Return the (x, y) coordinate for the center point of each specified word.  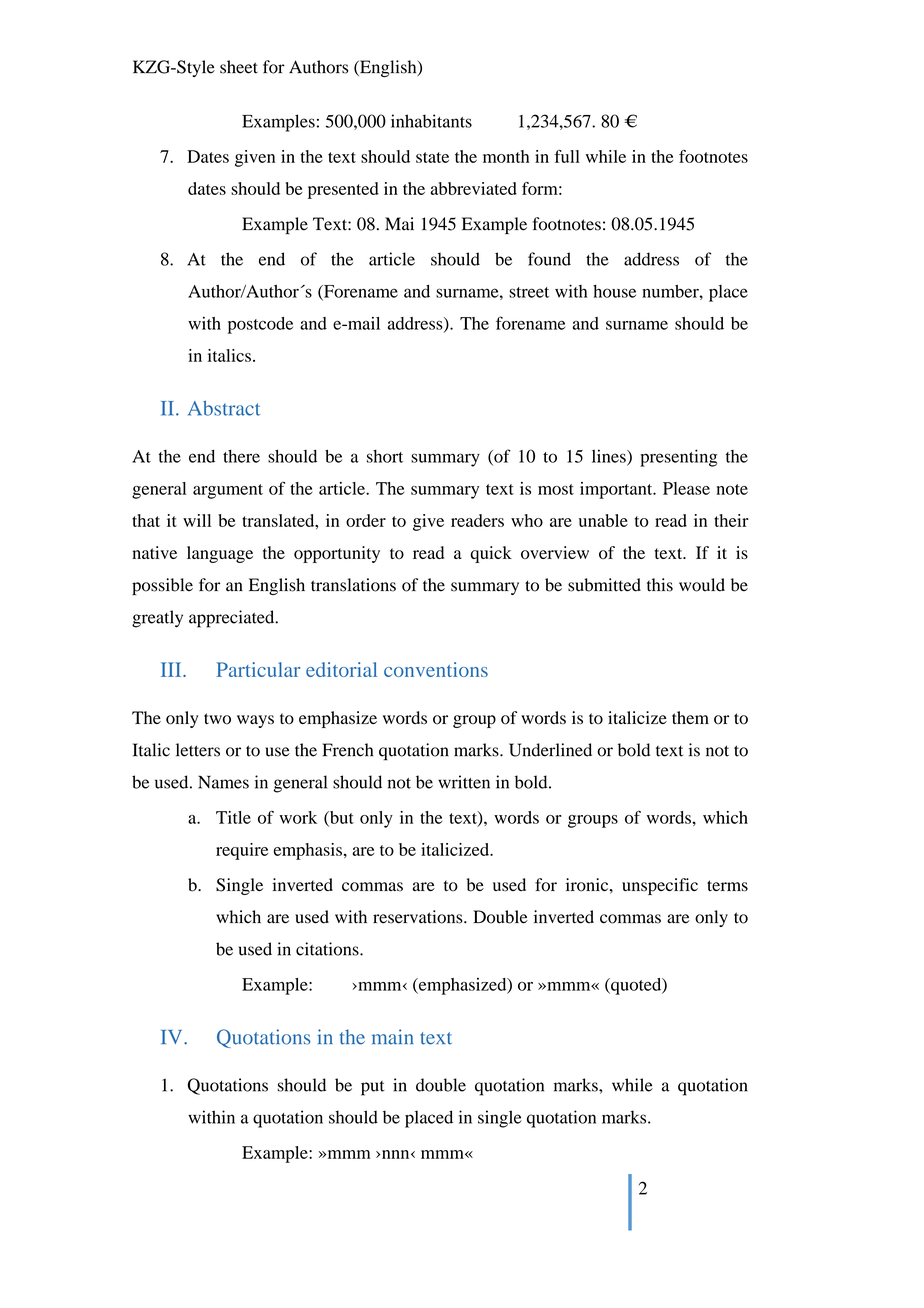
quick (491, 554)
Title (233, 817)
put (373, 1088)
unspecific (660, 886)
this (660, 585)
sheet (239, 67)
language (220, 554)
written (464, 782)
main (392, 1037)
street (529, 292)
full (567, 156)
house (614, 291)
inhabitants (431, 121)
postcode (260, 325)
